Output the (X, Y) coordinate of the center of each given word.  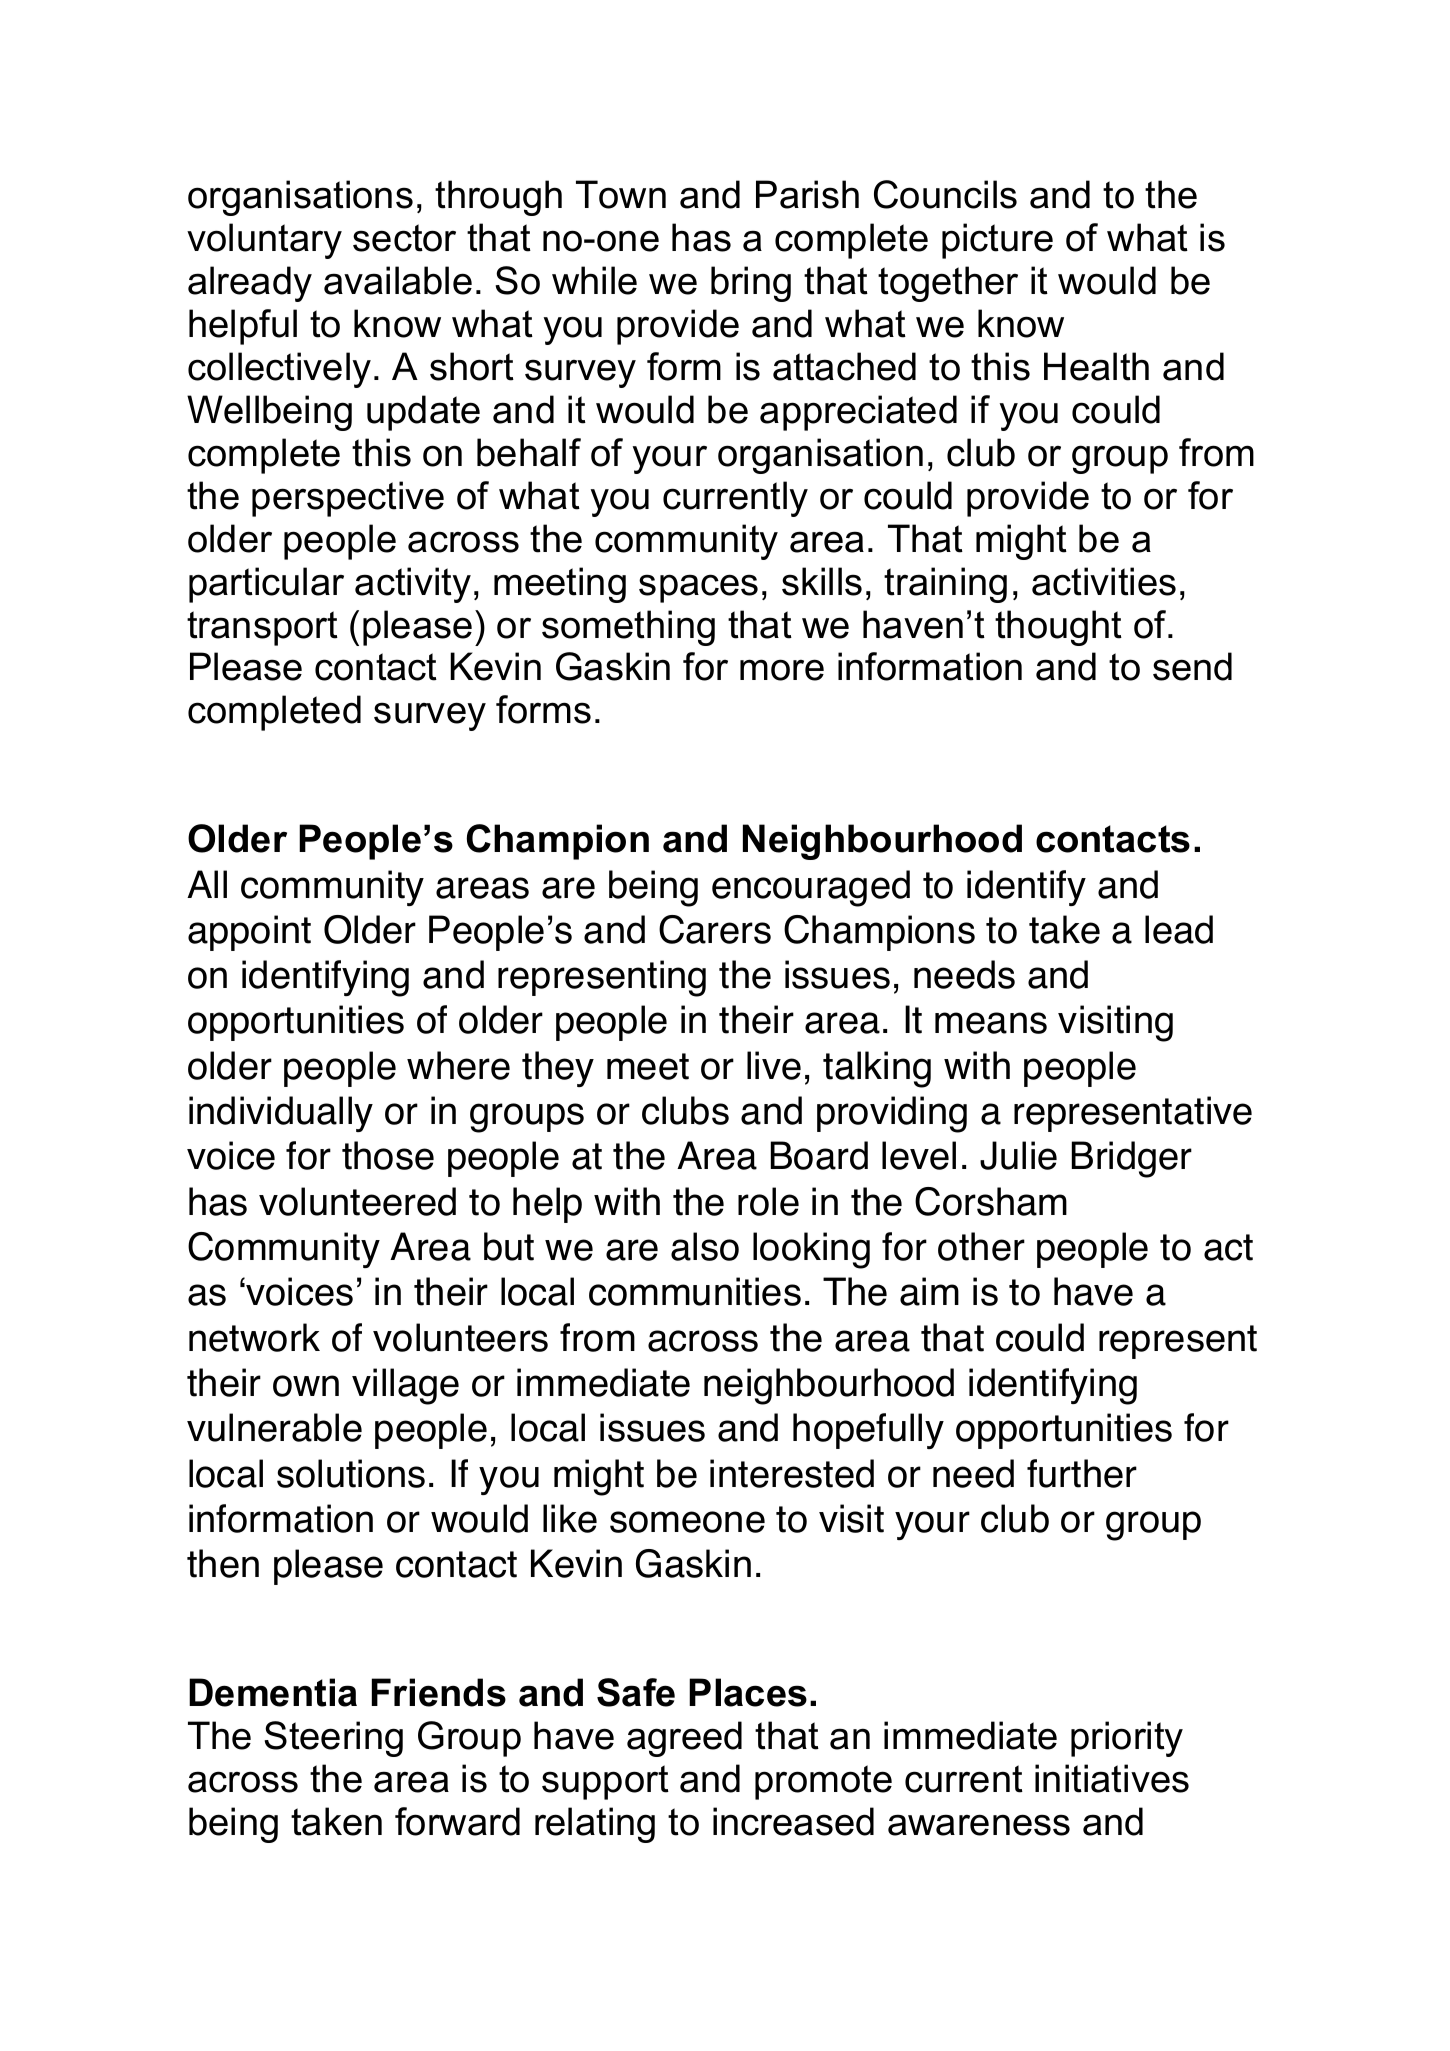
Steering (333, 1739)
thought (1058, 628)
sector (404, 238)
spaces (698, 588)
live (774, 1065)
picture (997, 241)
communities (695, 1291)
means (991, 1023)
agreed (684, 1739)
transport (262, 628)
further (1082, 1473)
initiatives (1112, 1778)
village (405, 1386)
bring (751, 284)
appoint (249, 933)
